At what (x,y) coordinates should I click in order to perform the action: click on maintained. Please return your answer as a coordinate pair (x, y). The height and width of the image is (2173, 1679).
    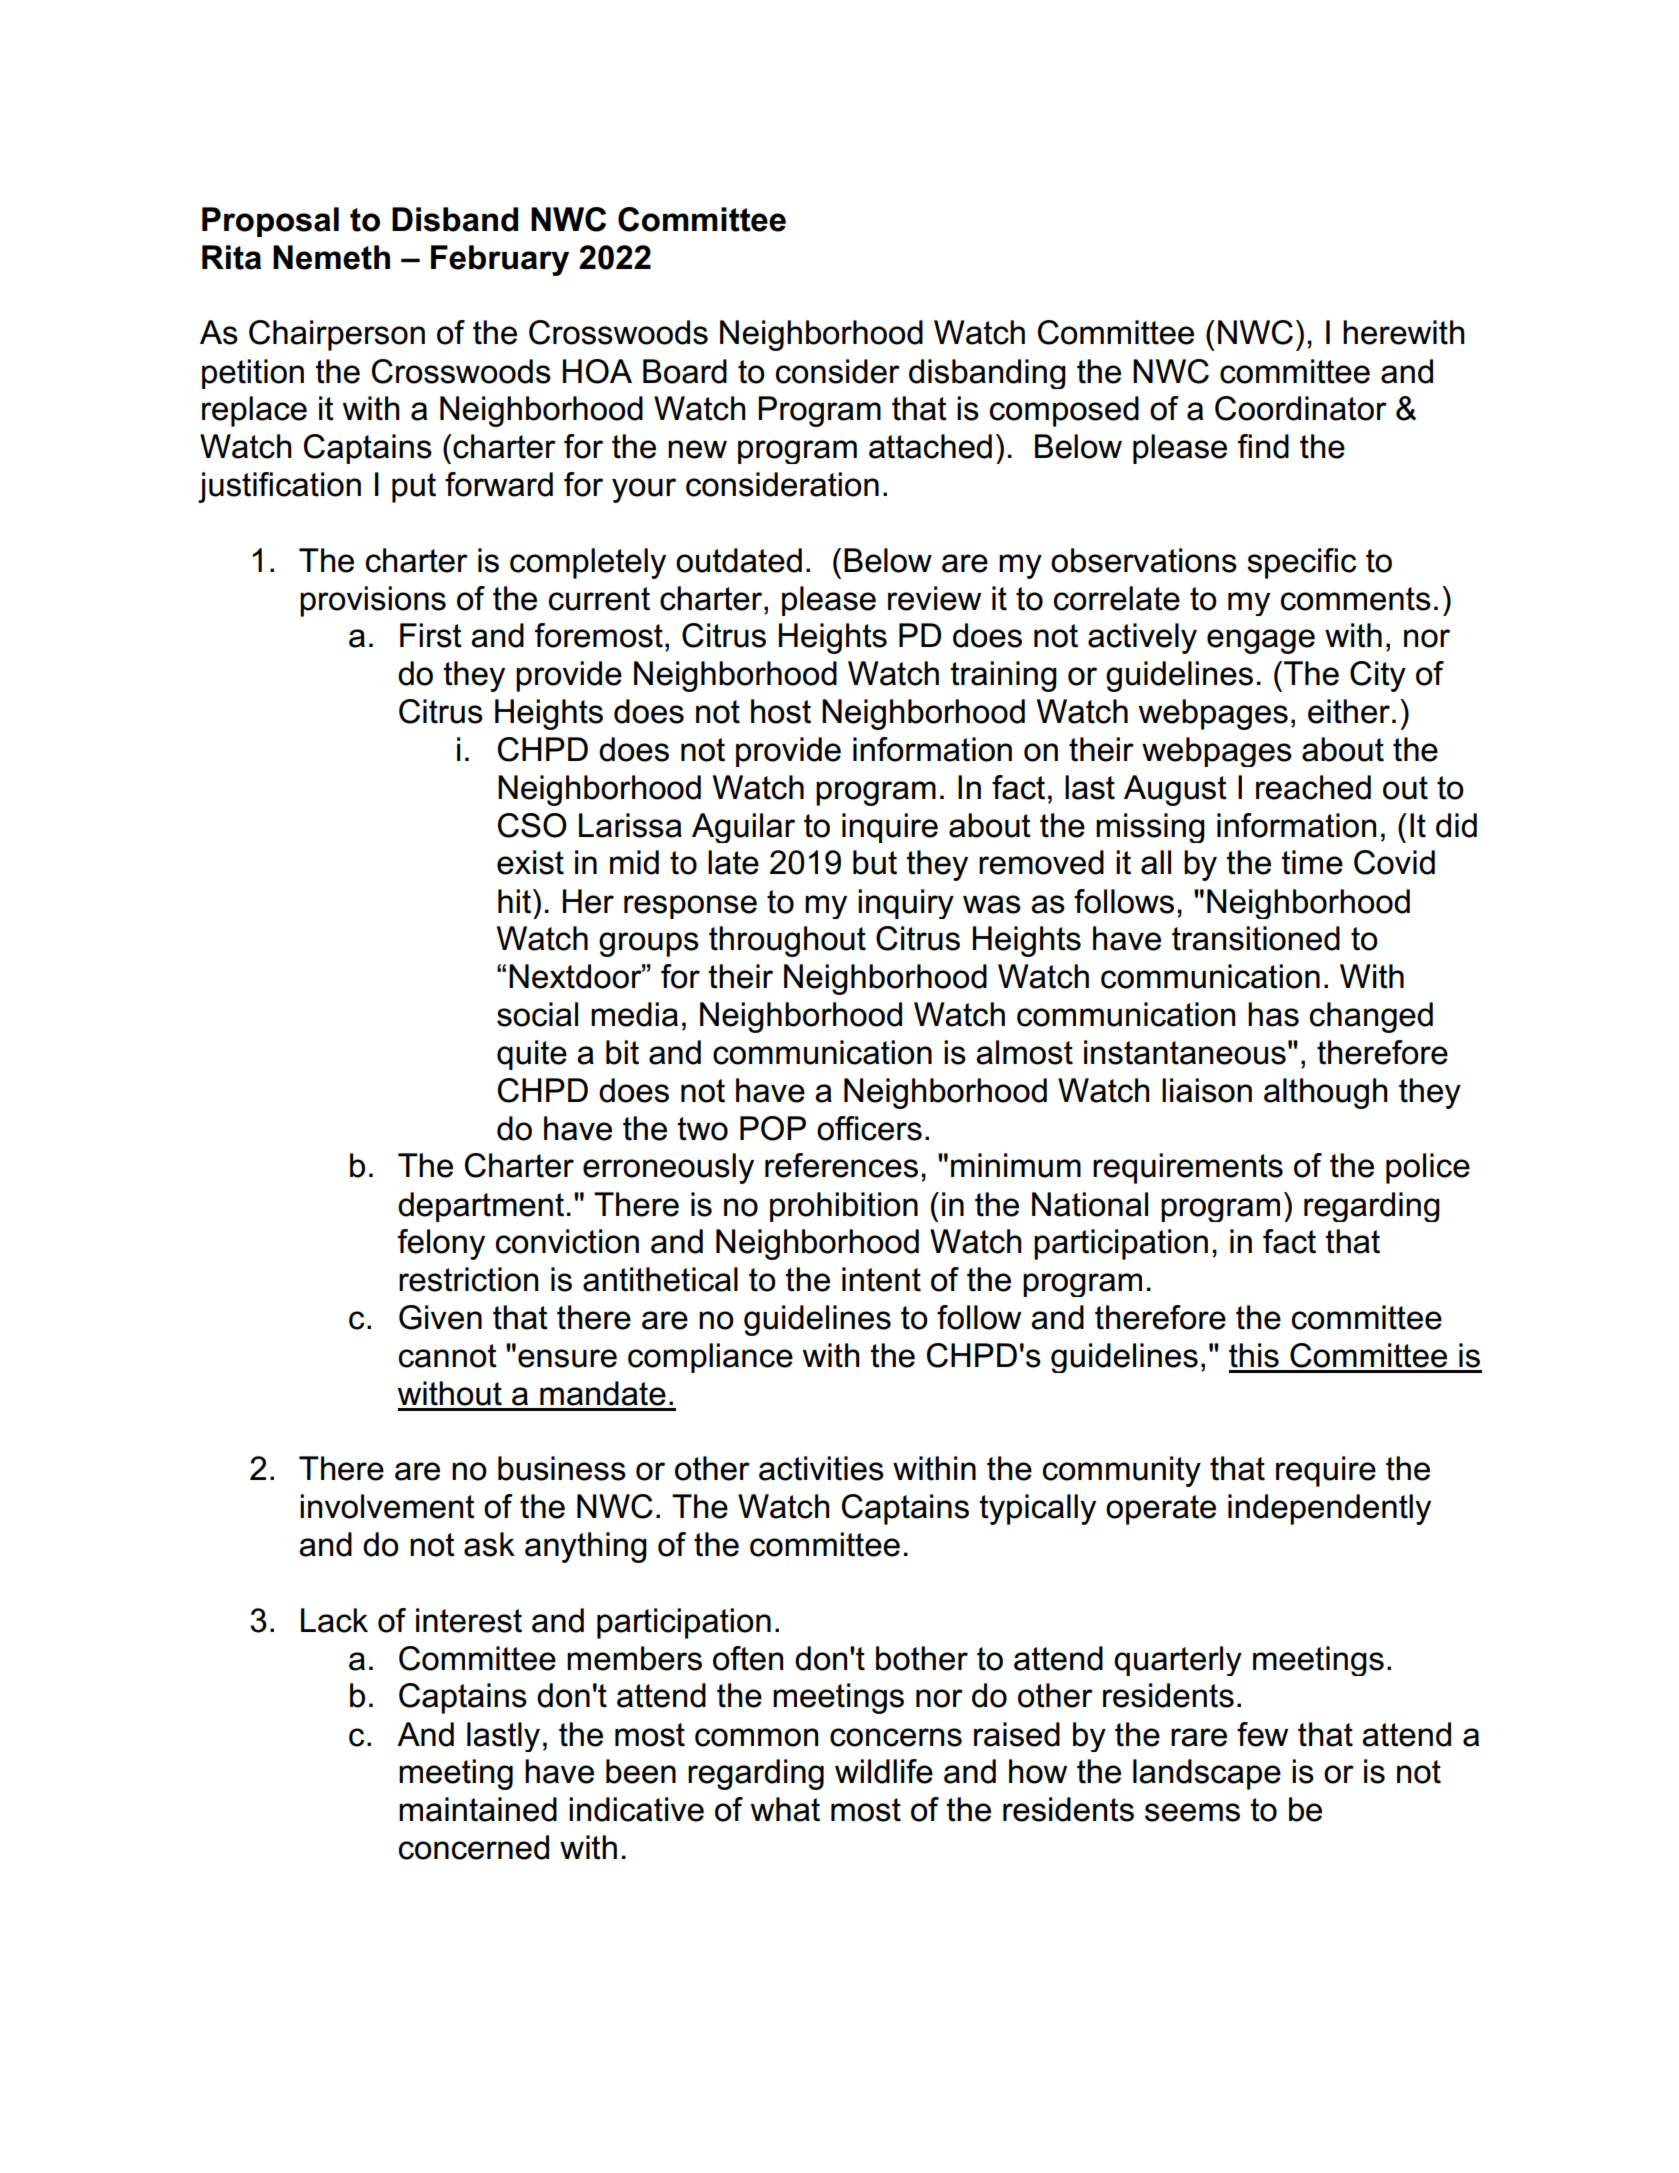
    Looking at the image, I should click on (478, 1809).
